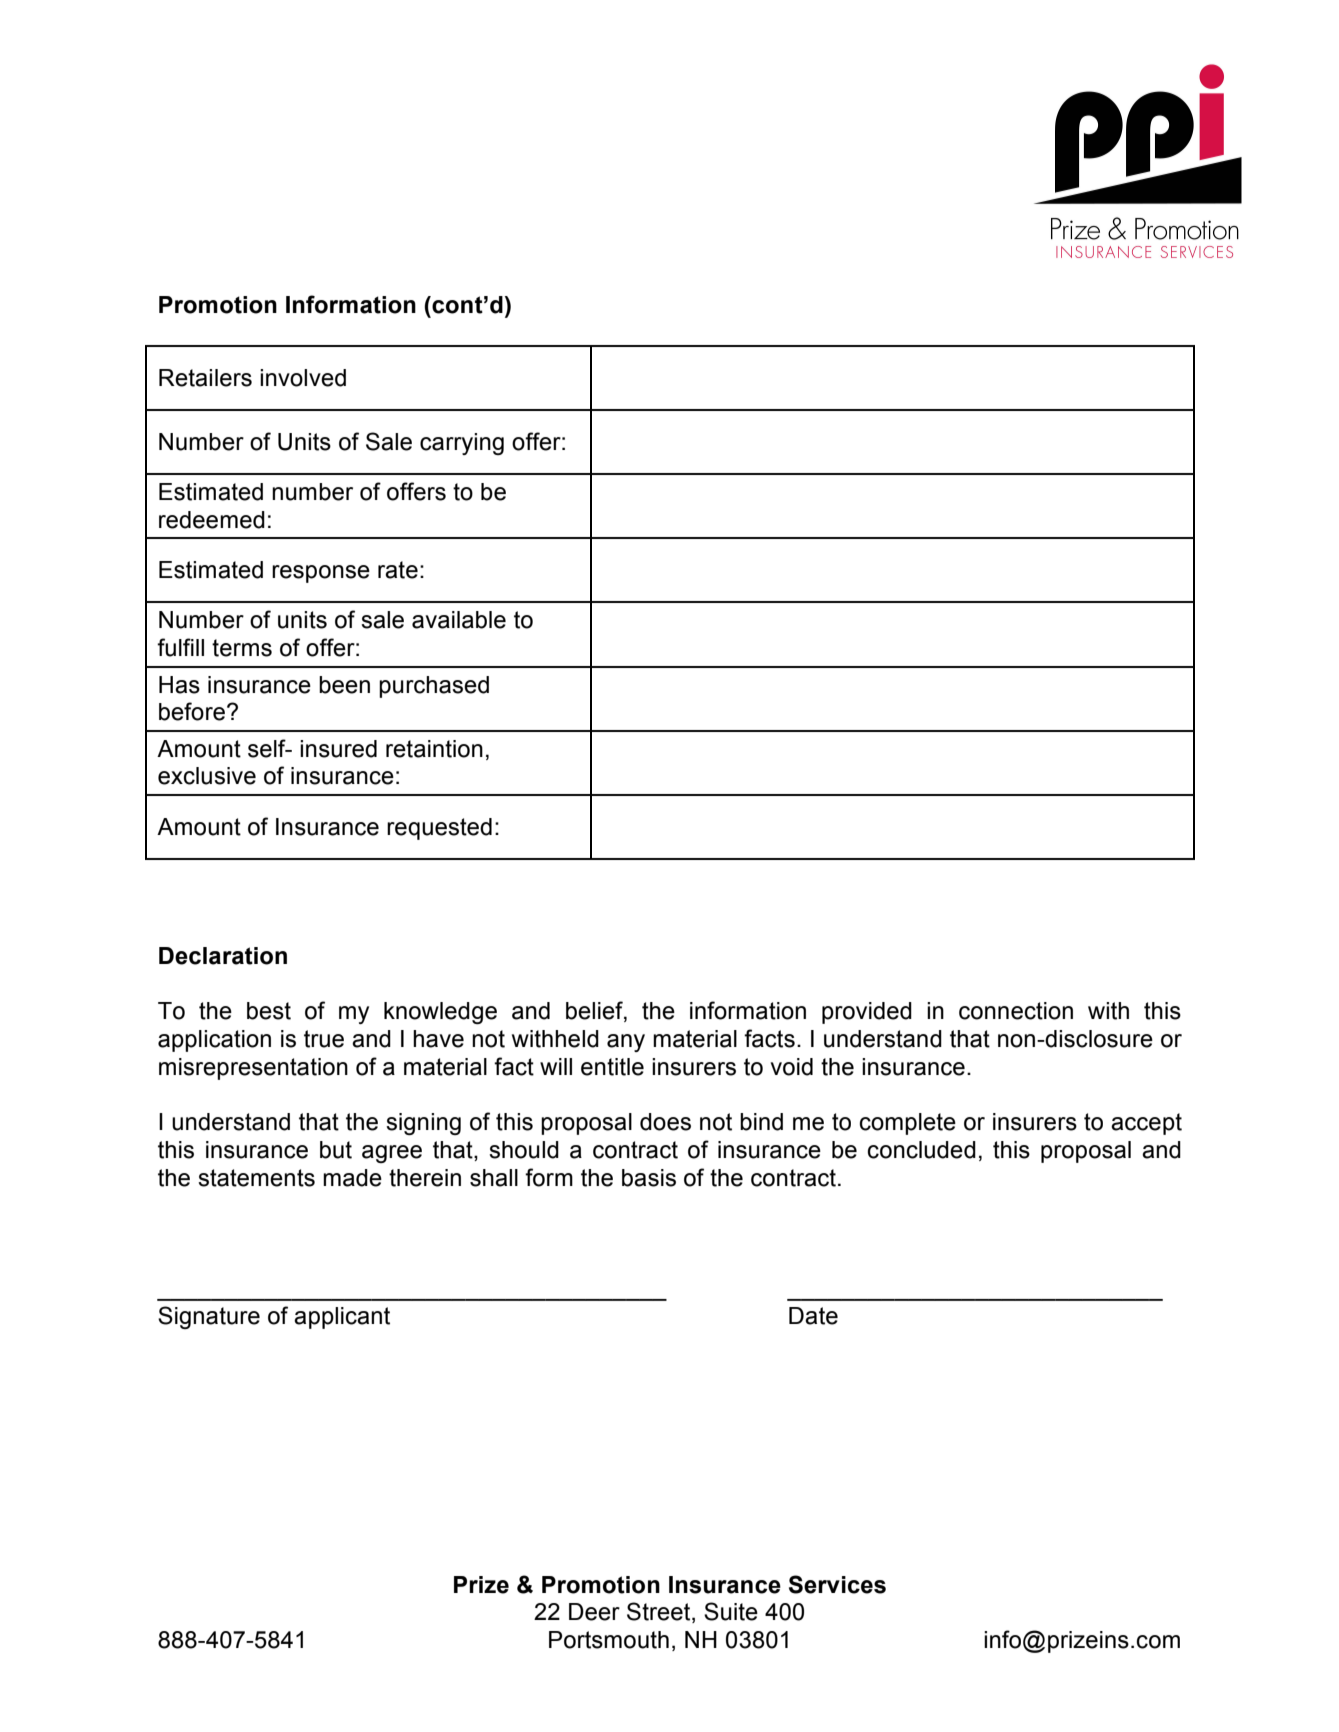 The width and height of the image is (1339, 1732). I want to click on Deer, so click(594, 1612).
